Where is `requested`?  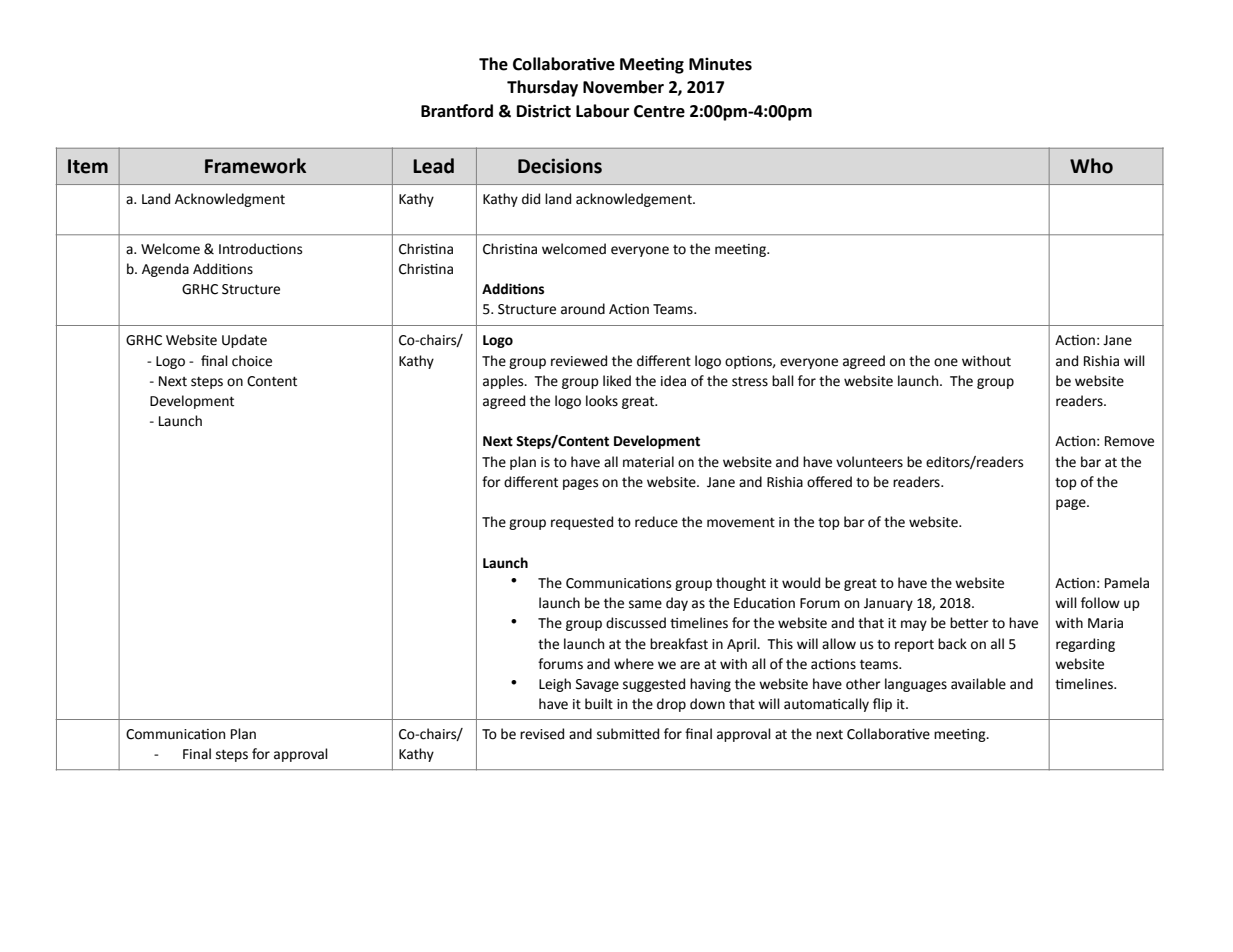
requested is located at coordinates (582, 523).
